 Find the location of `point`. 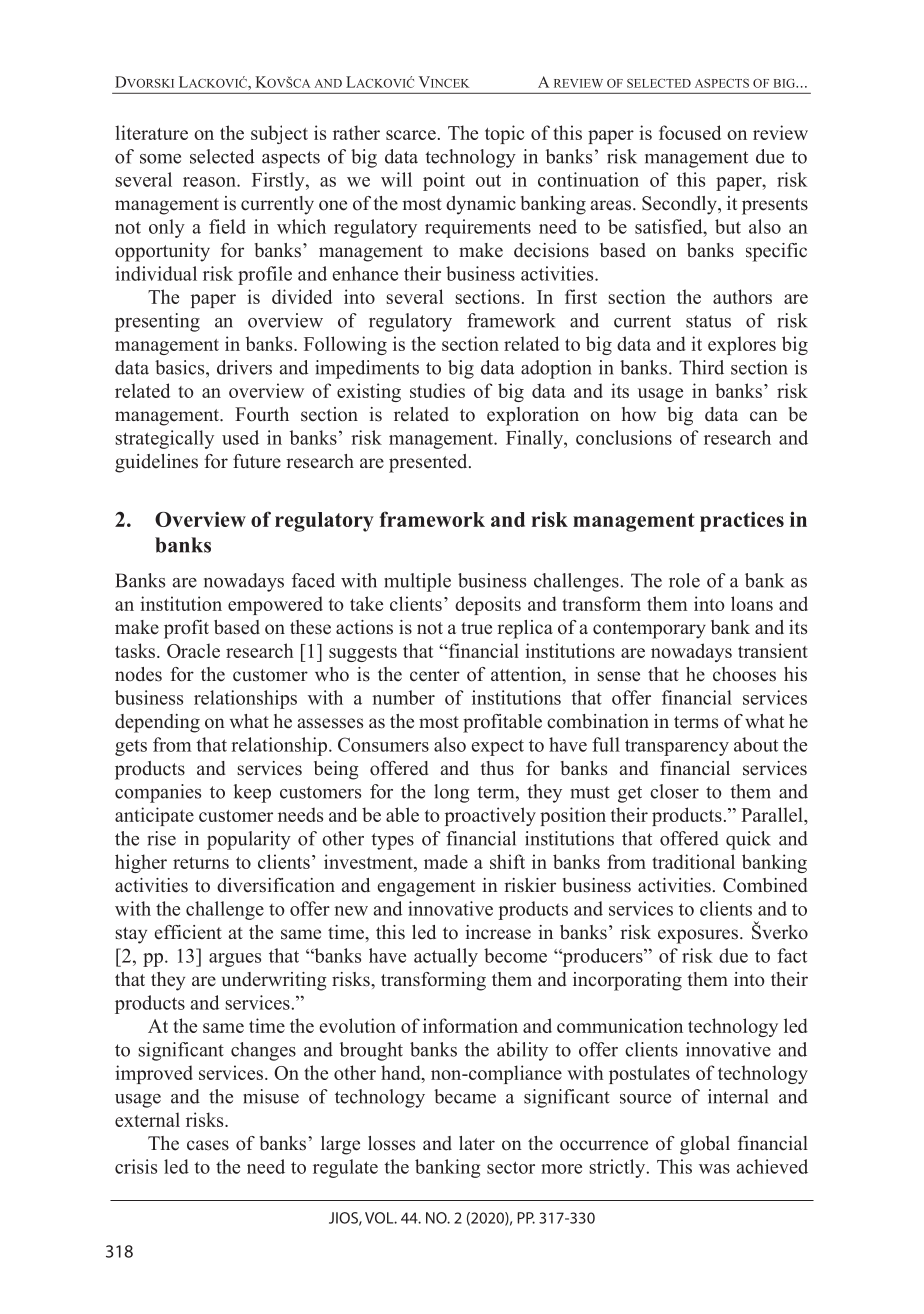

point is located at coordinates (444, 181).
